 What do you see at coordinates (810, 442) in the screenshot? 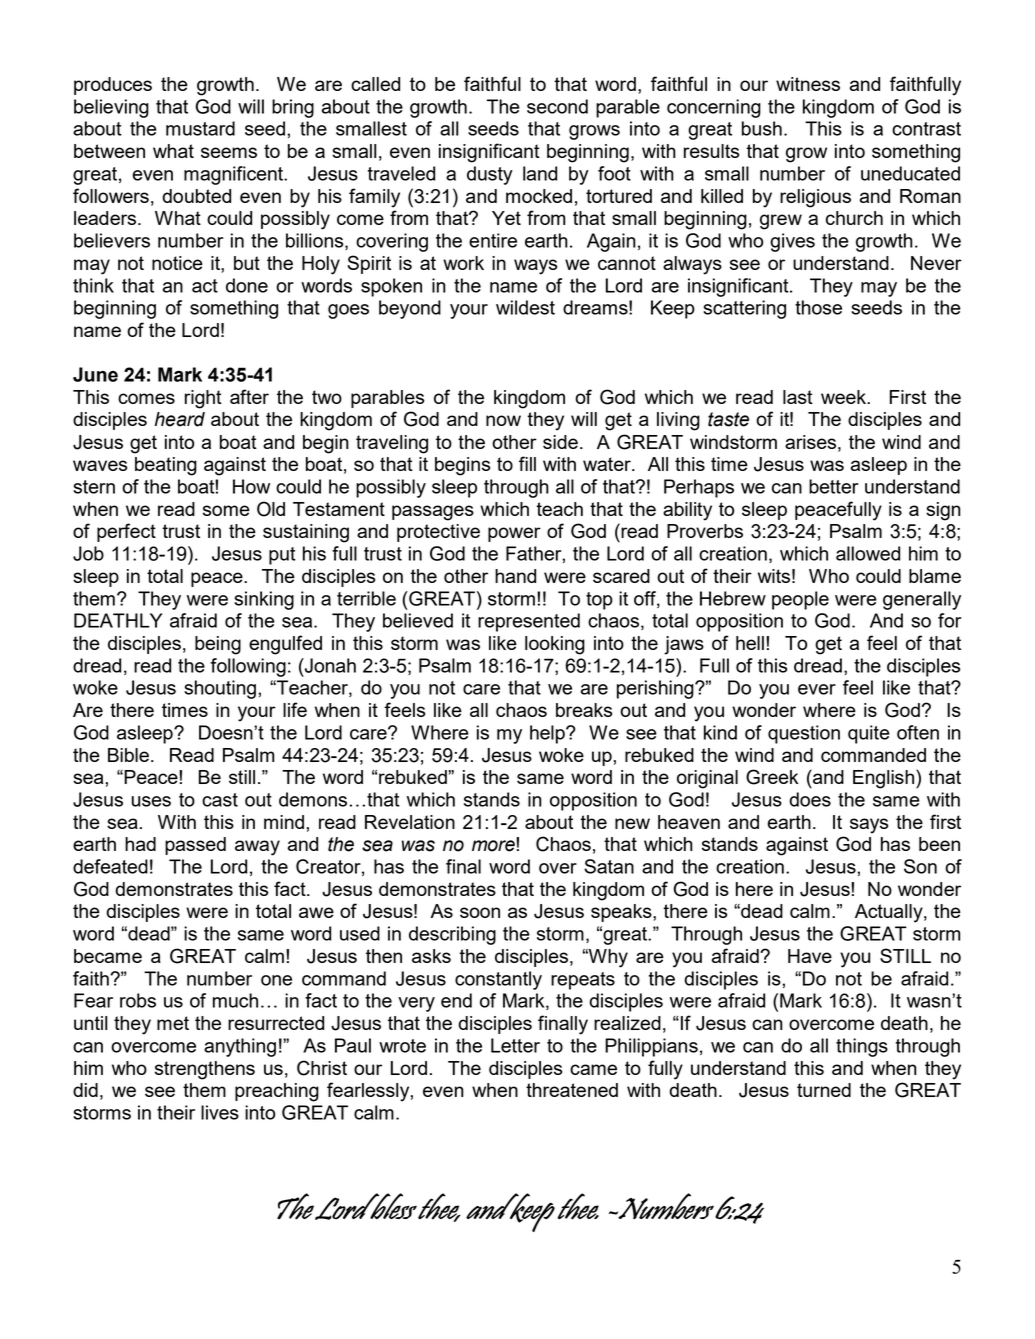
I see `arises` at bounding box center [810, 442].
